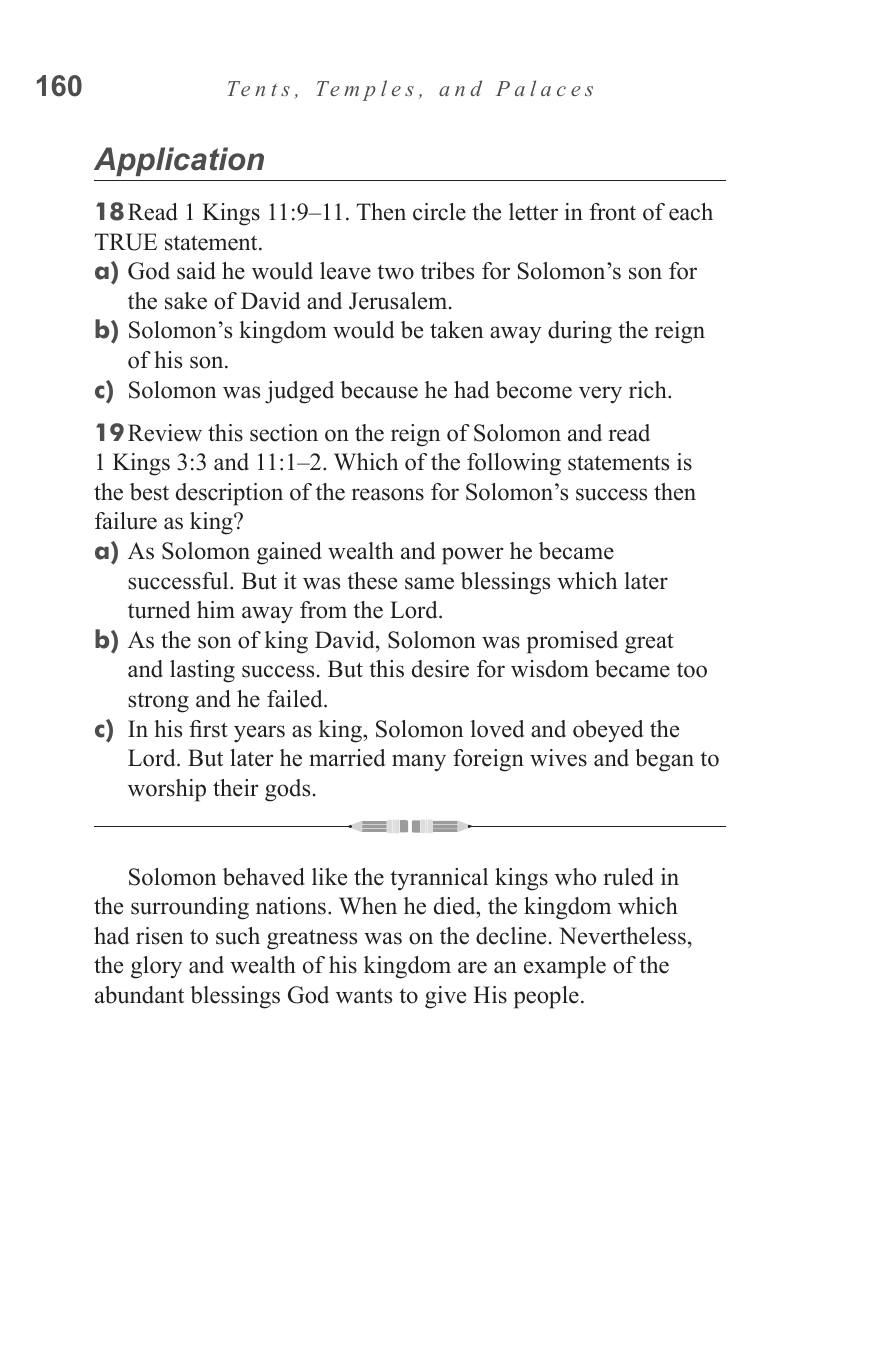 The height and width of the screenshot is (1372, 887). What do you see at coordinates (612, 212) in the screenshot?
I see `front` at bounding box center [612, 212].
